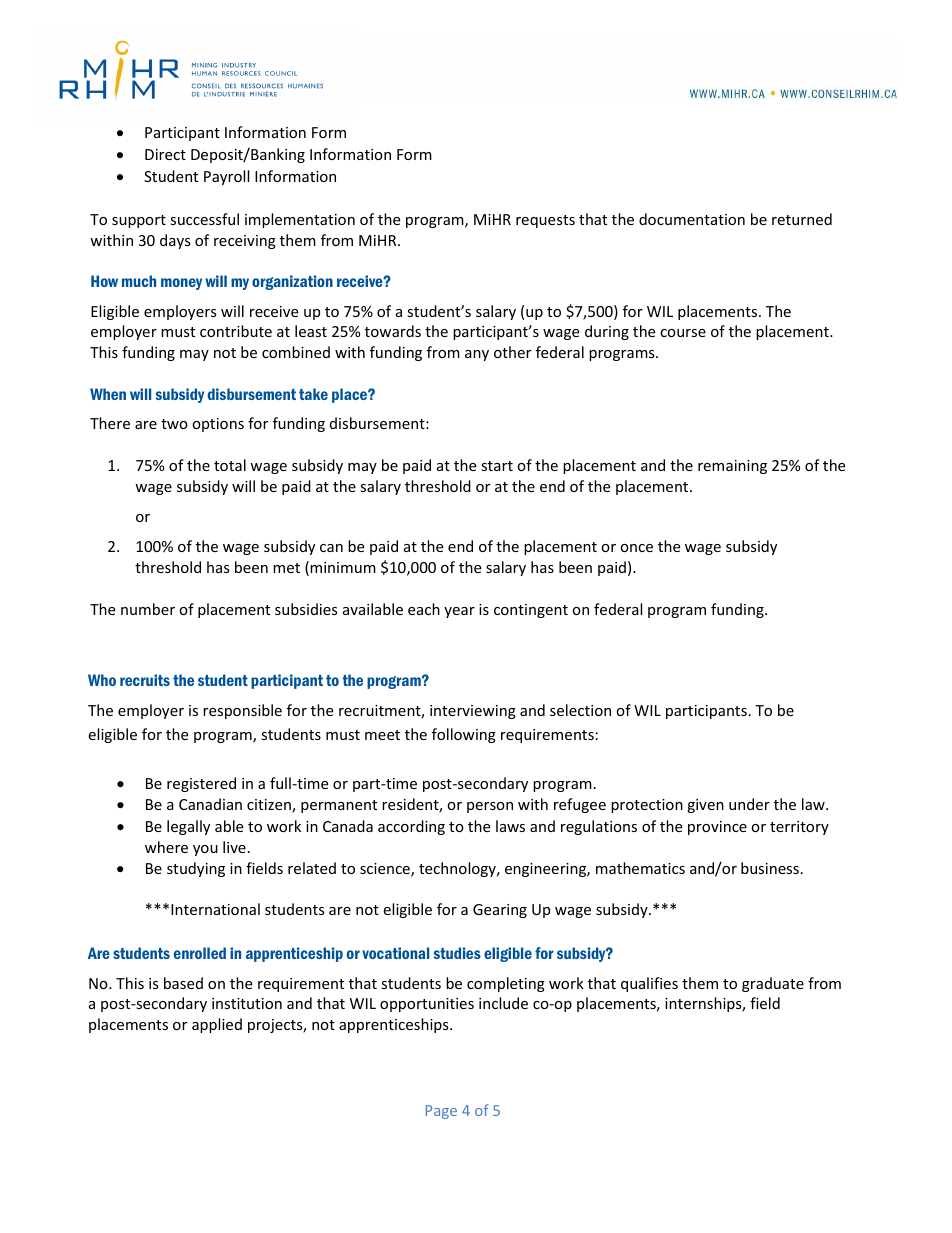  I want to click on Payroll, so click(226, 177).
